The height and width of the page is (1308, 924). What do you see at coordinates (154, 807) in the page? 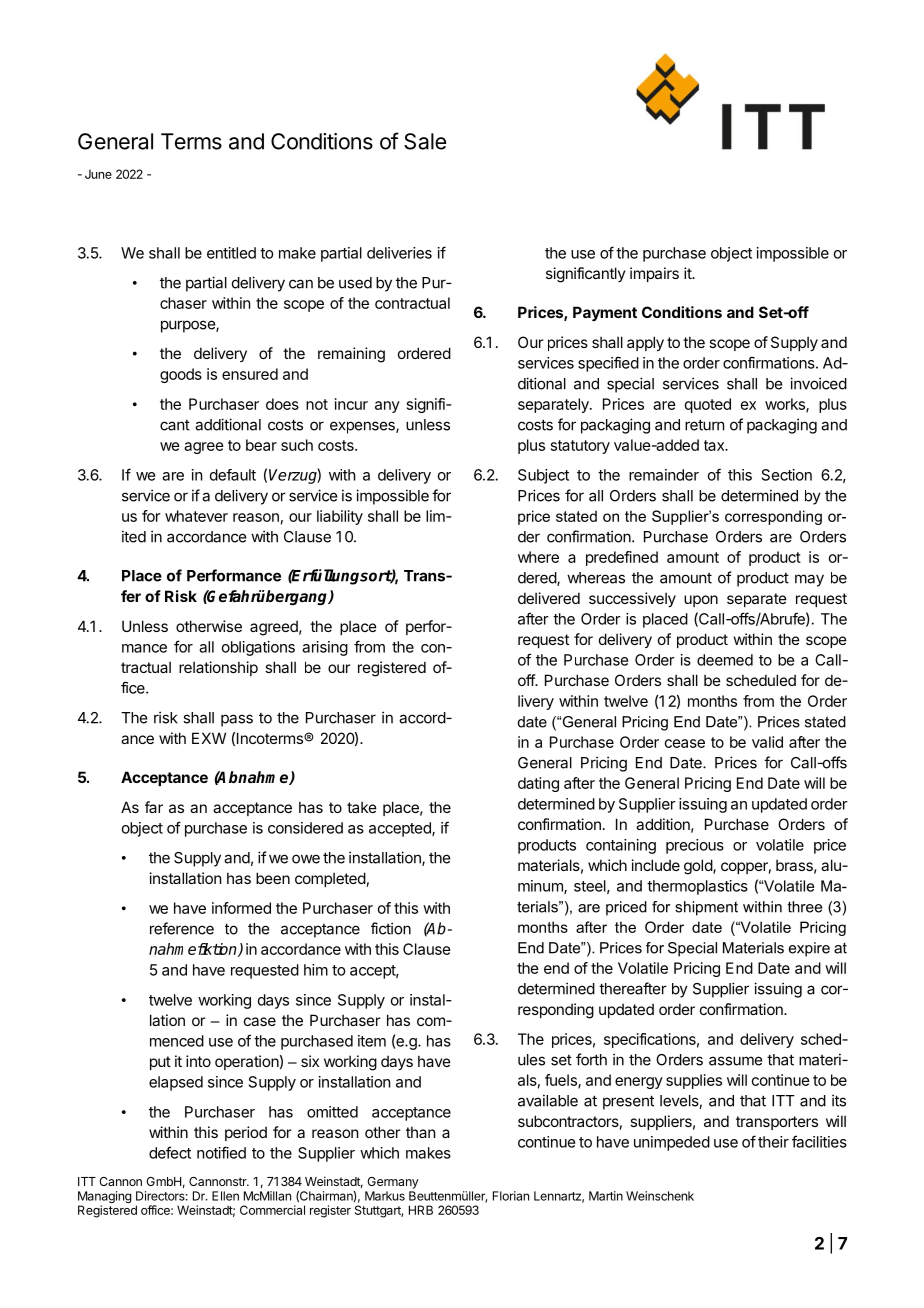
I see `far` at bounding box center [154, 807].
